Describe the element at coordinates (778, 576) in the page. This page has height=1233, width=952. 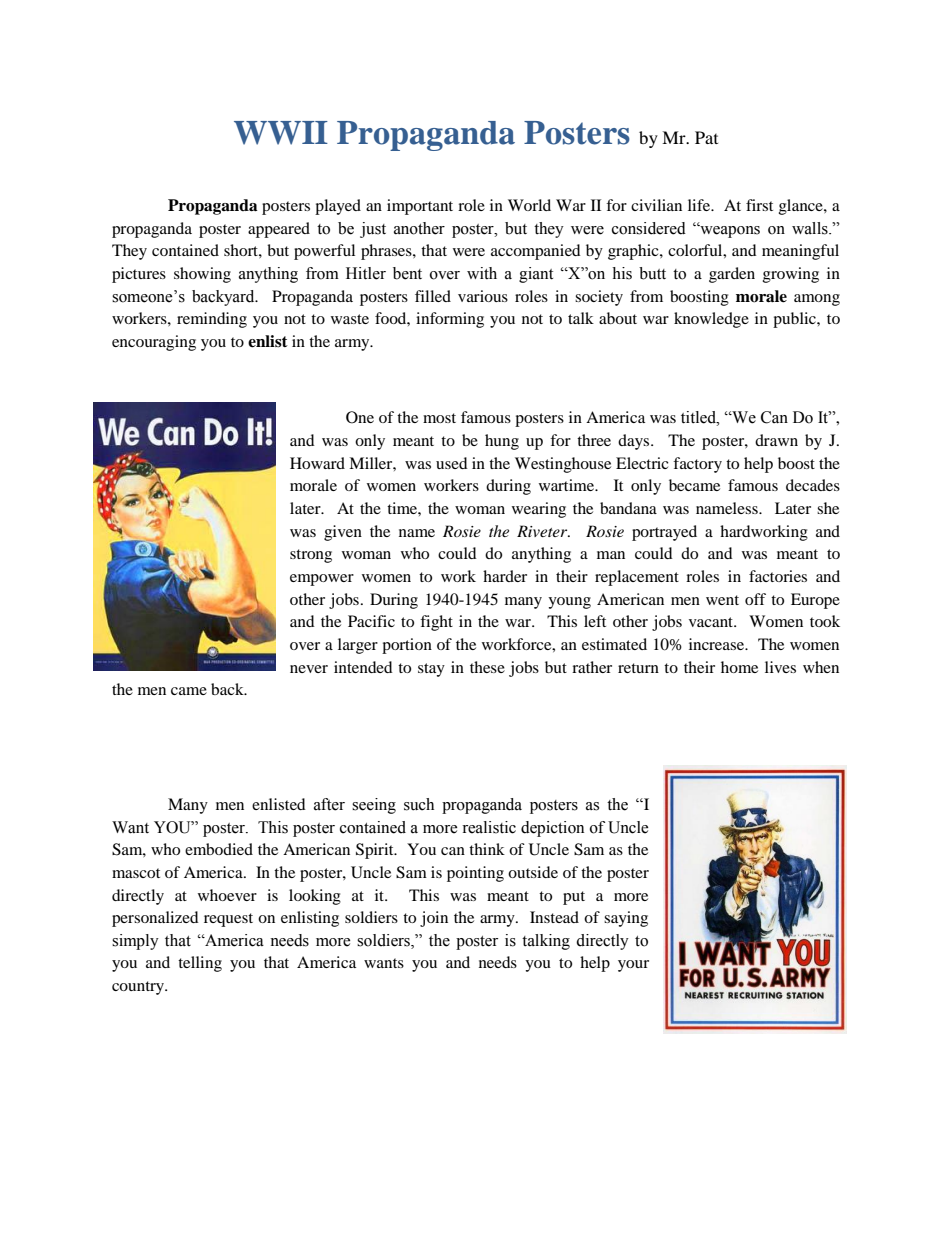
I see `factories` at that location.
